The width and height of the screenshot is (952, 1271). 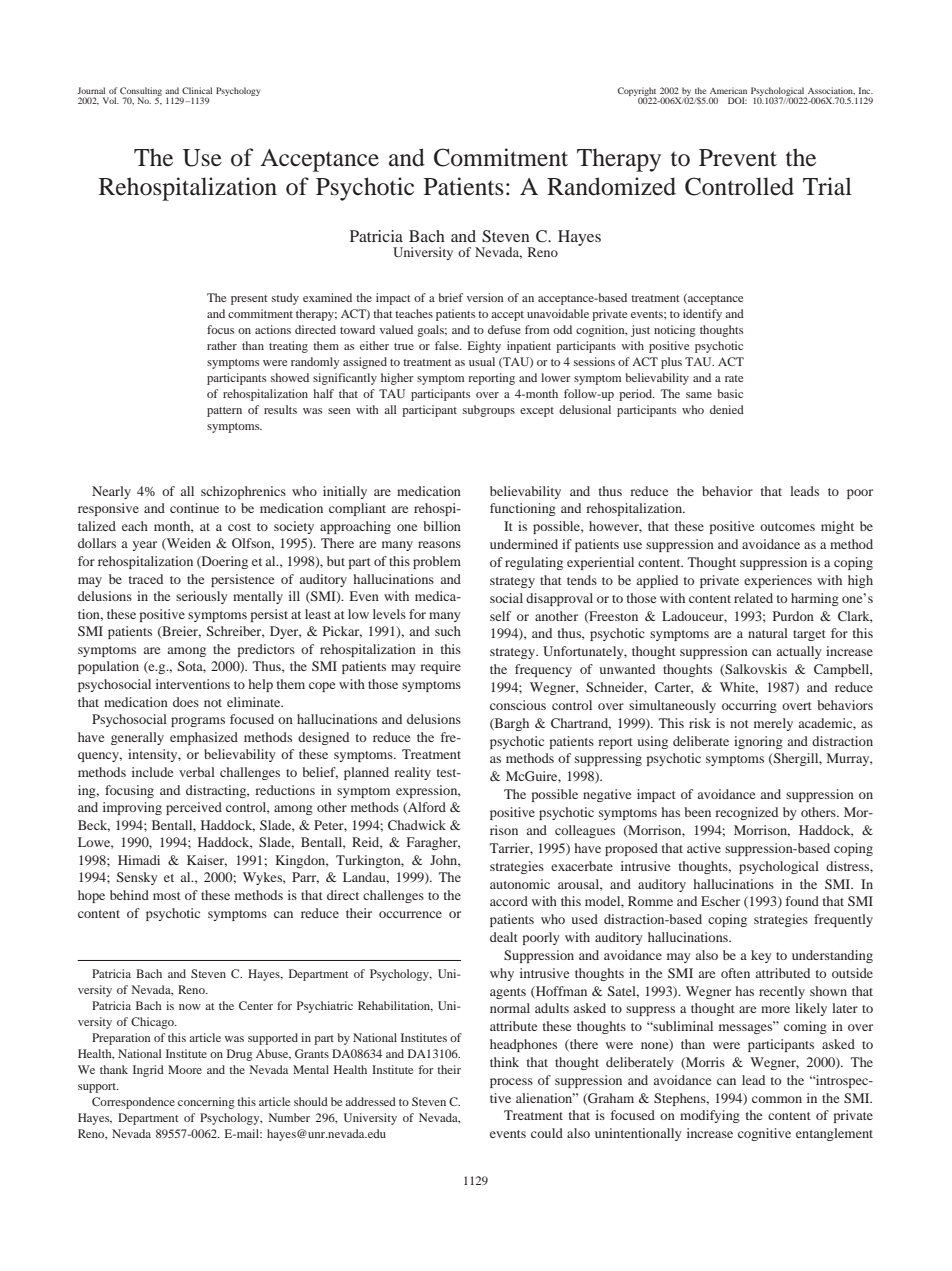 I want to click on concerning, so click(x=206, y=1103).
